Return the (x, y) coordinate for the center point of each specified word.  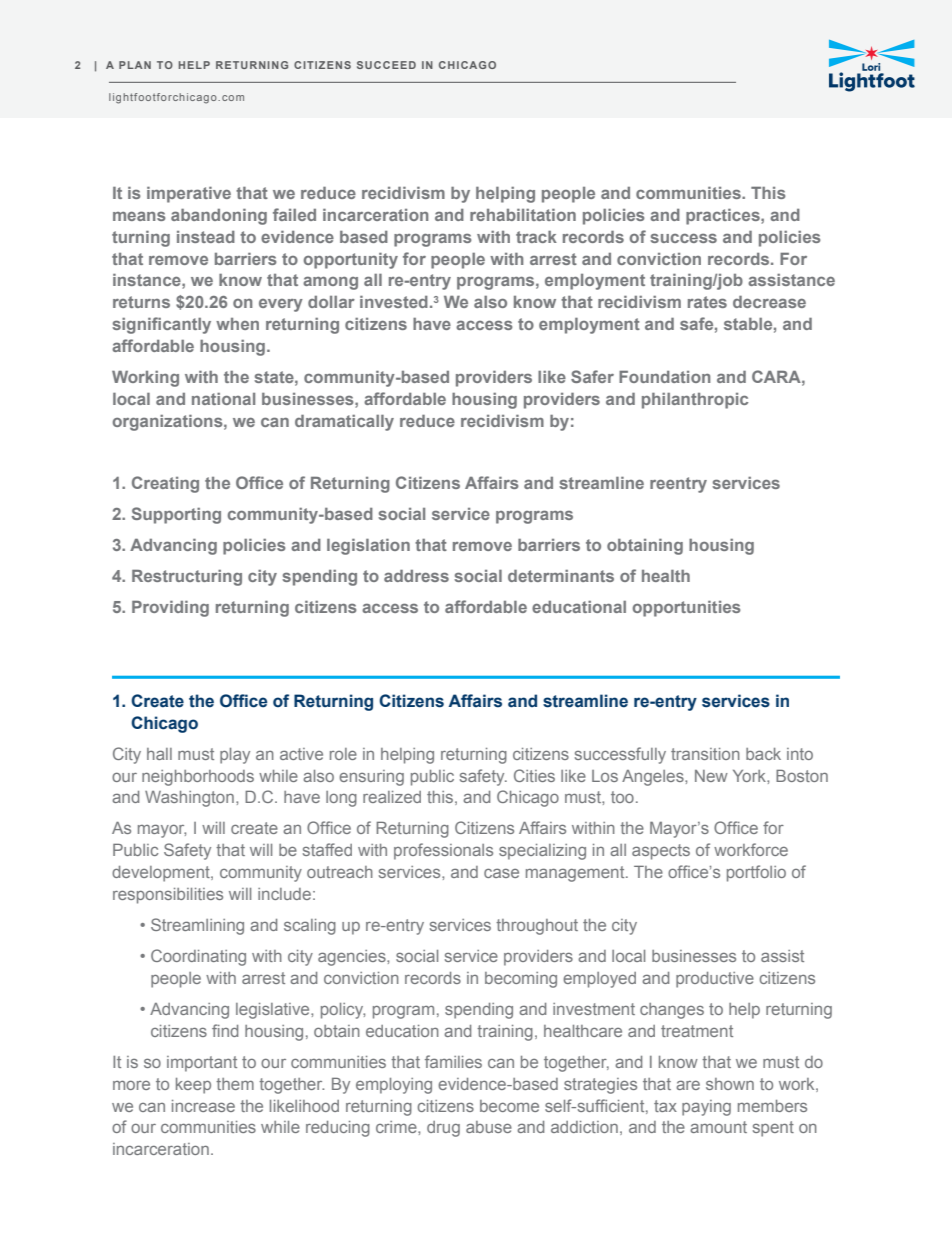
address (416, 576)
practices (724, 217)
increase (203, 1106)
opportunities (687, 609)
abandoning (219, 217)
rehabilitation (523, 215)
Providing (170, 609)
